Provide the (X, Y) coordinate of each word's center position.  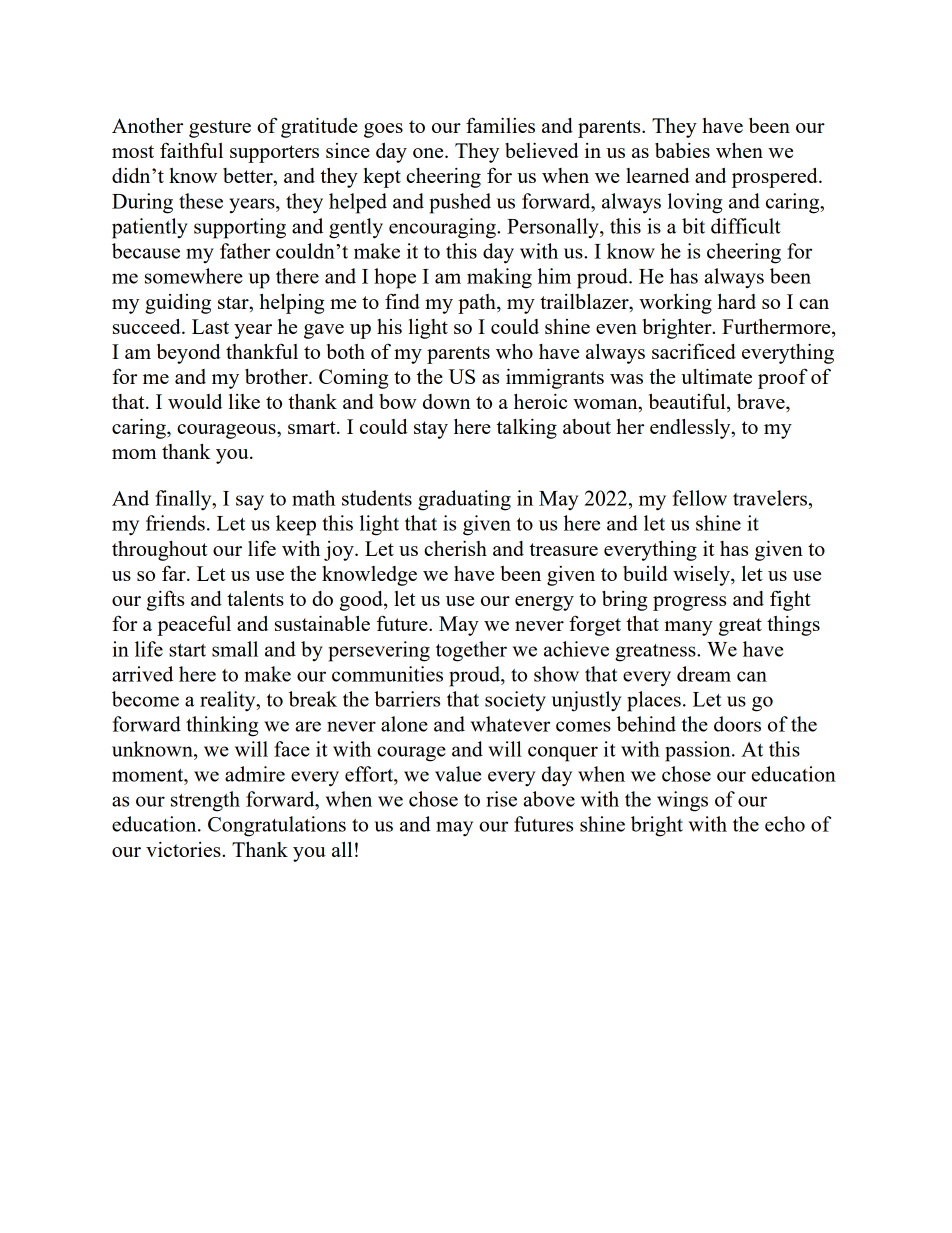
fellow (700, 498)
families (500, 125)
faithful (191, 150)
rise (501, 799)
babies (682, 150)
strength (205, 801)
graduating (464, 500)
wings (682, 801)
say (250, 503)
